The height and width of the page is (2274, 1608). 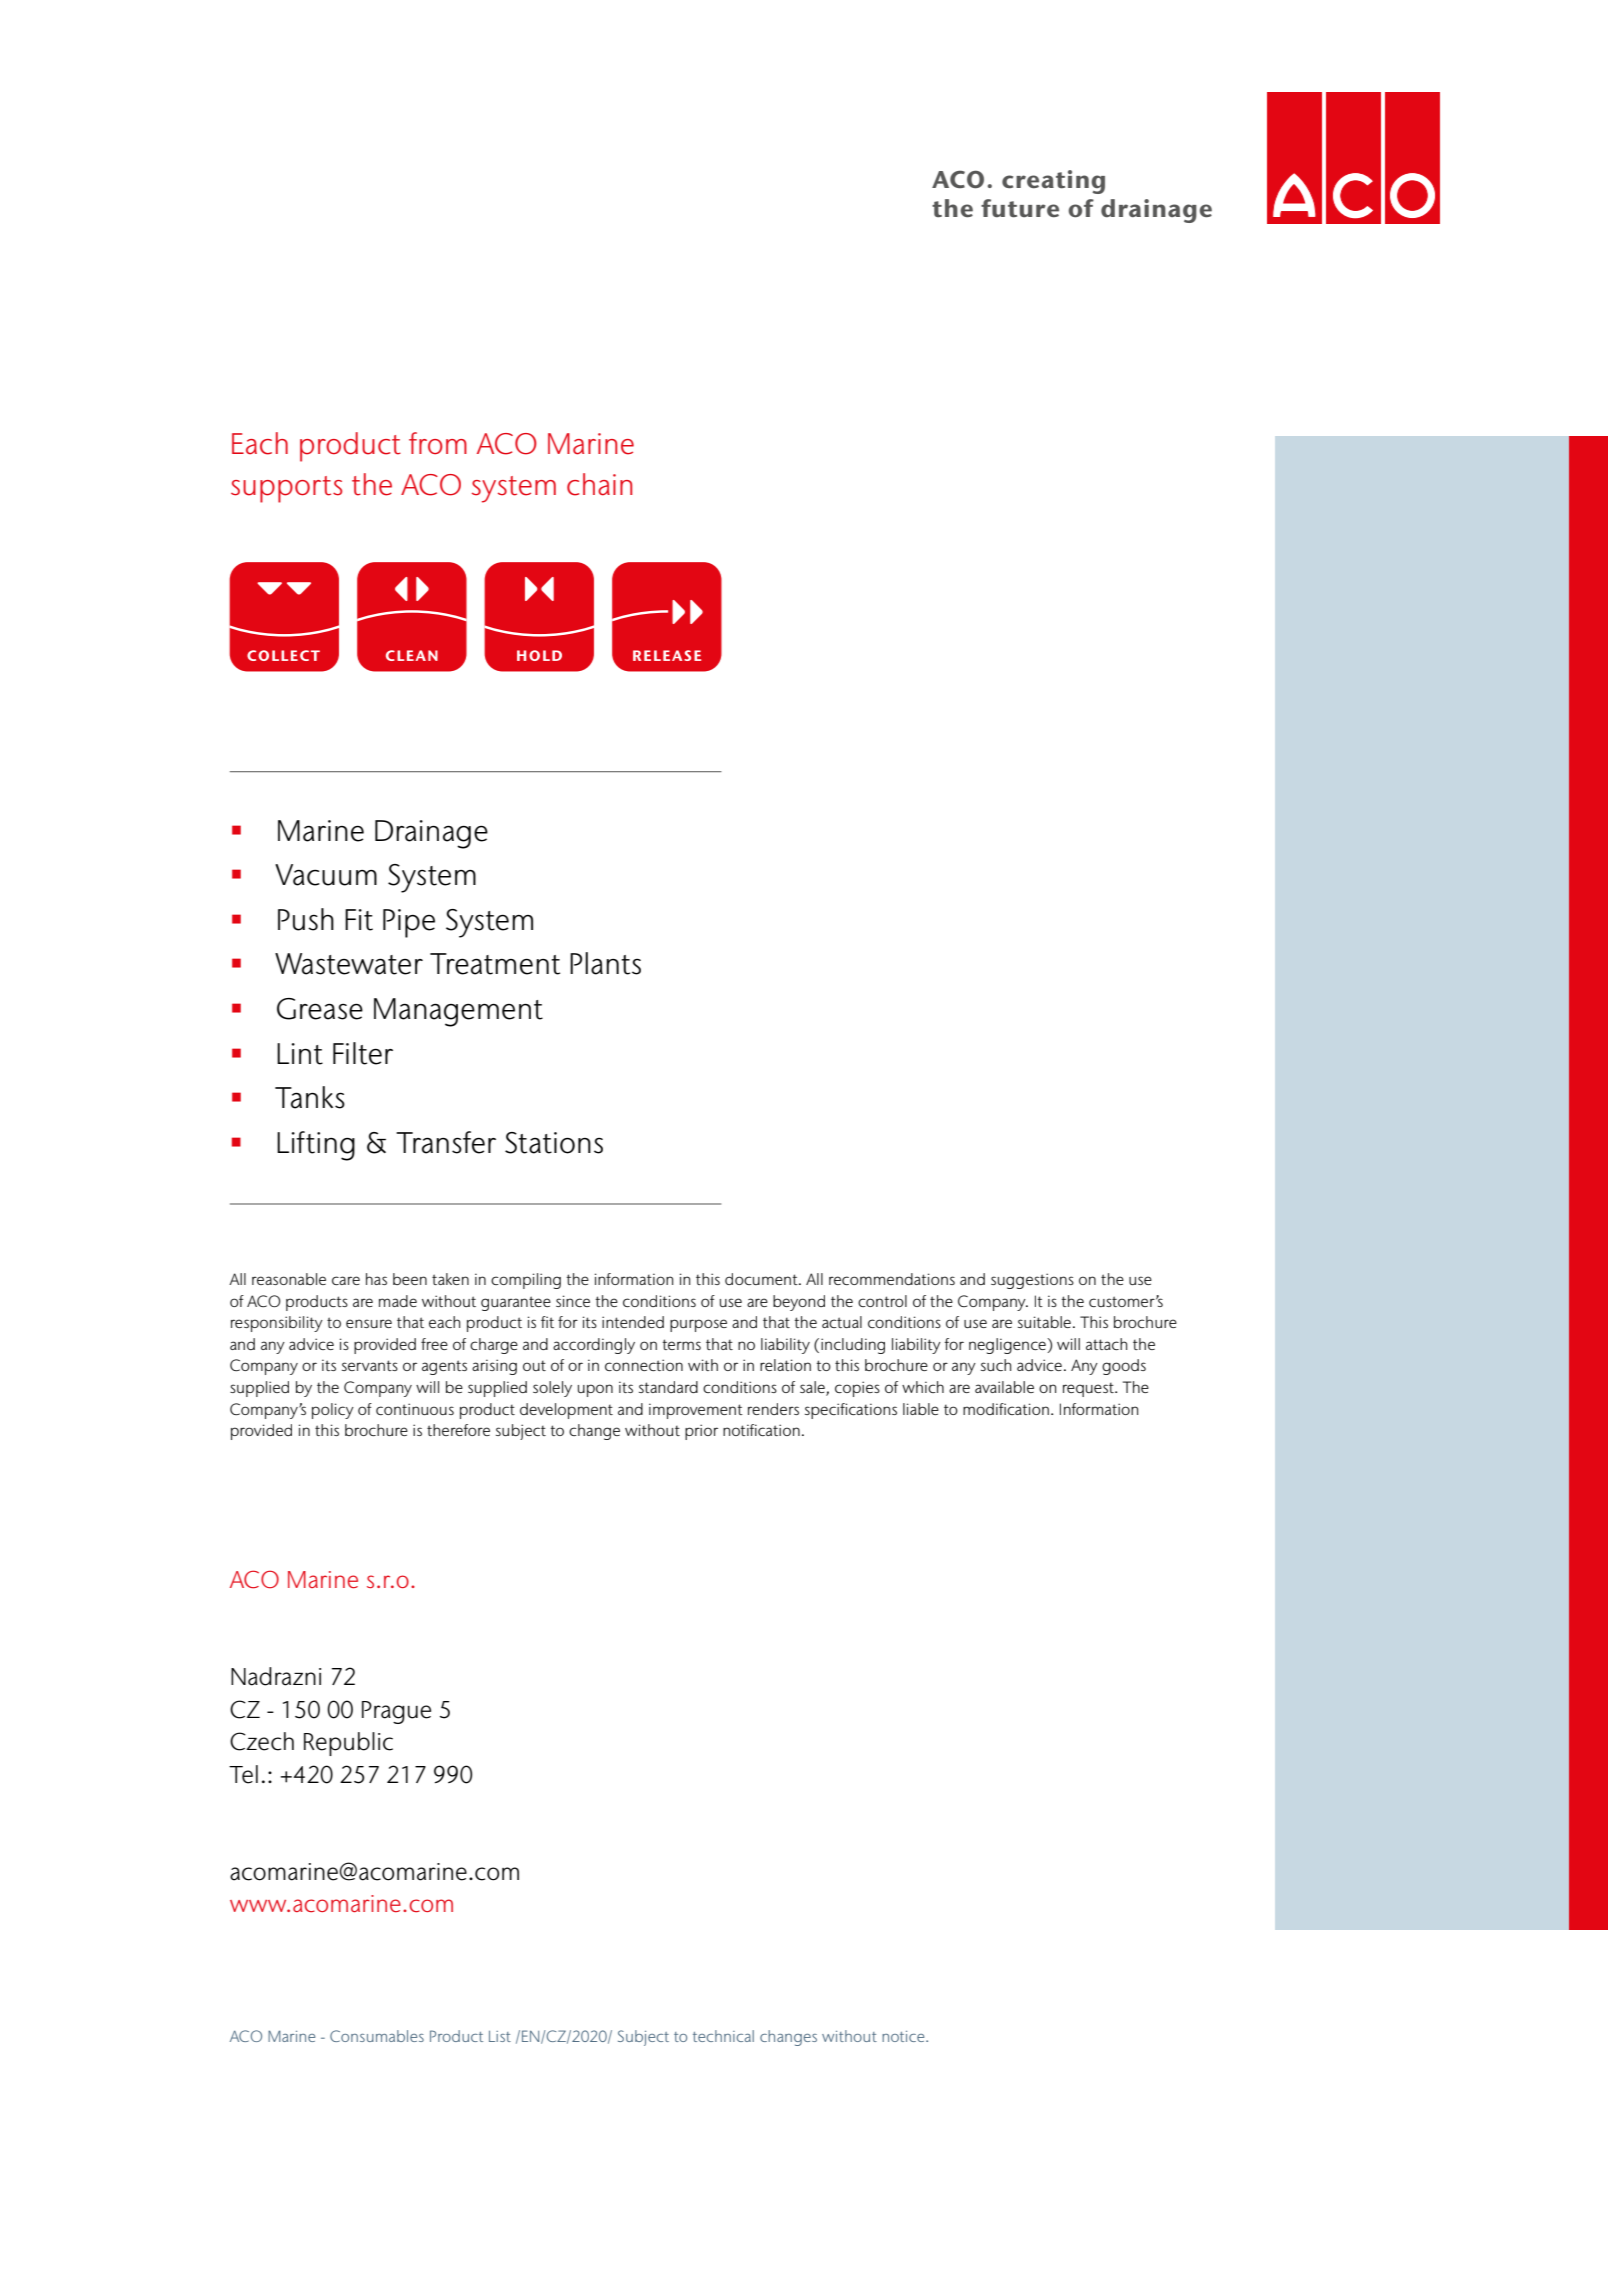 I want to click on notice, so click(x=904, y=2036).
